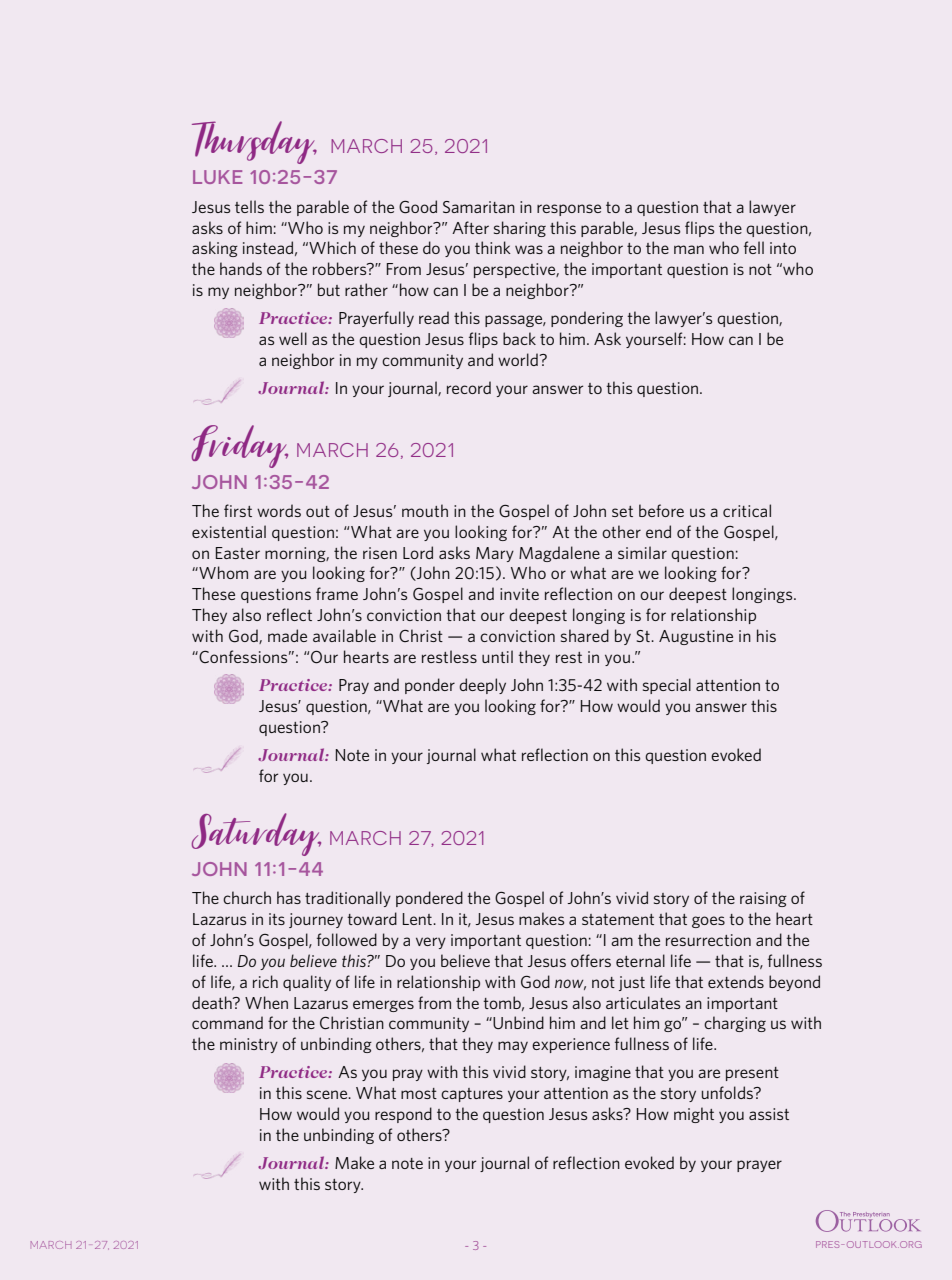 This screenshot has width=952, height=1280. Describe the element at coordinates (279, 510) in the screenshot. I see `words` at that location.
